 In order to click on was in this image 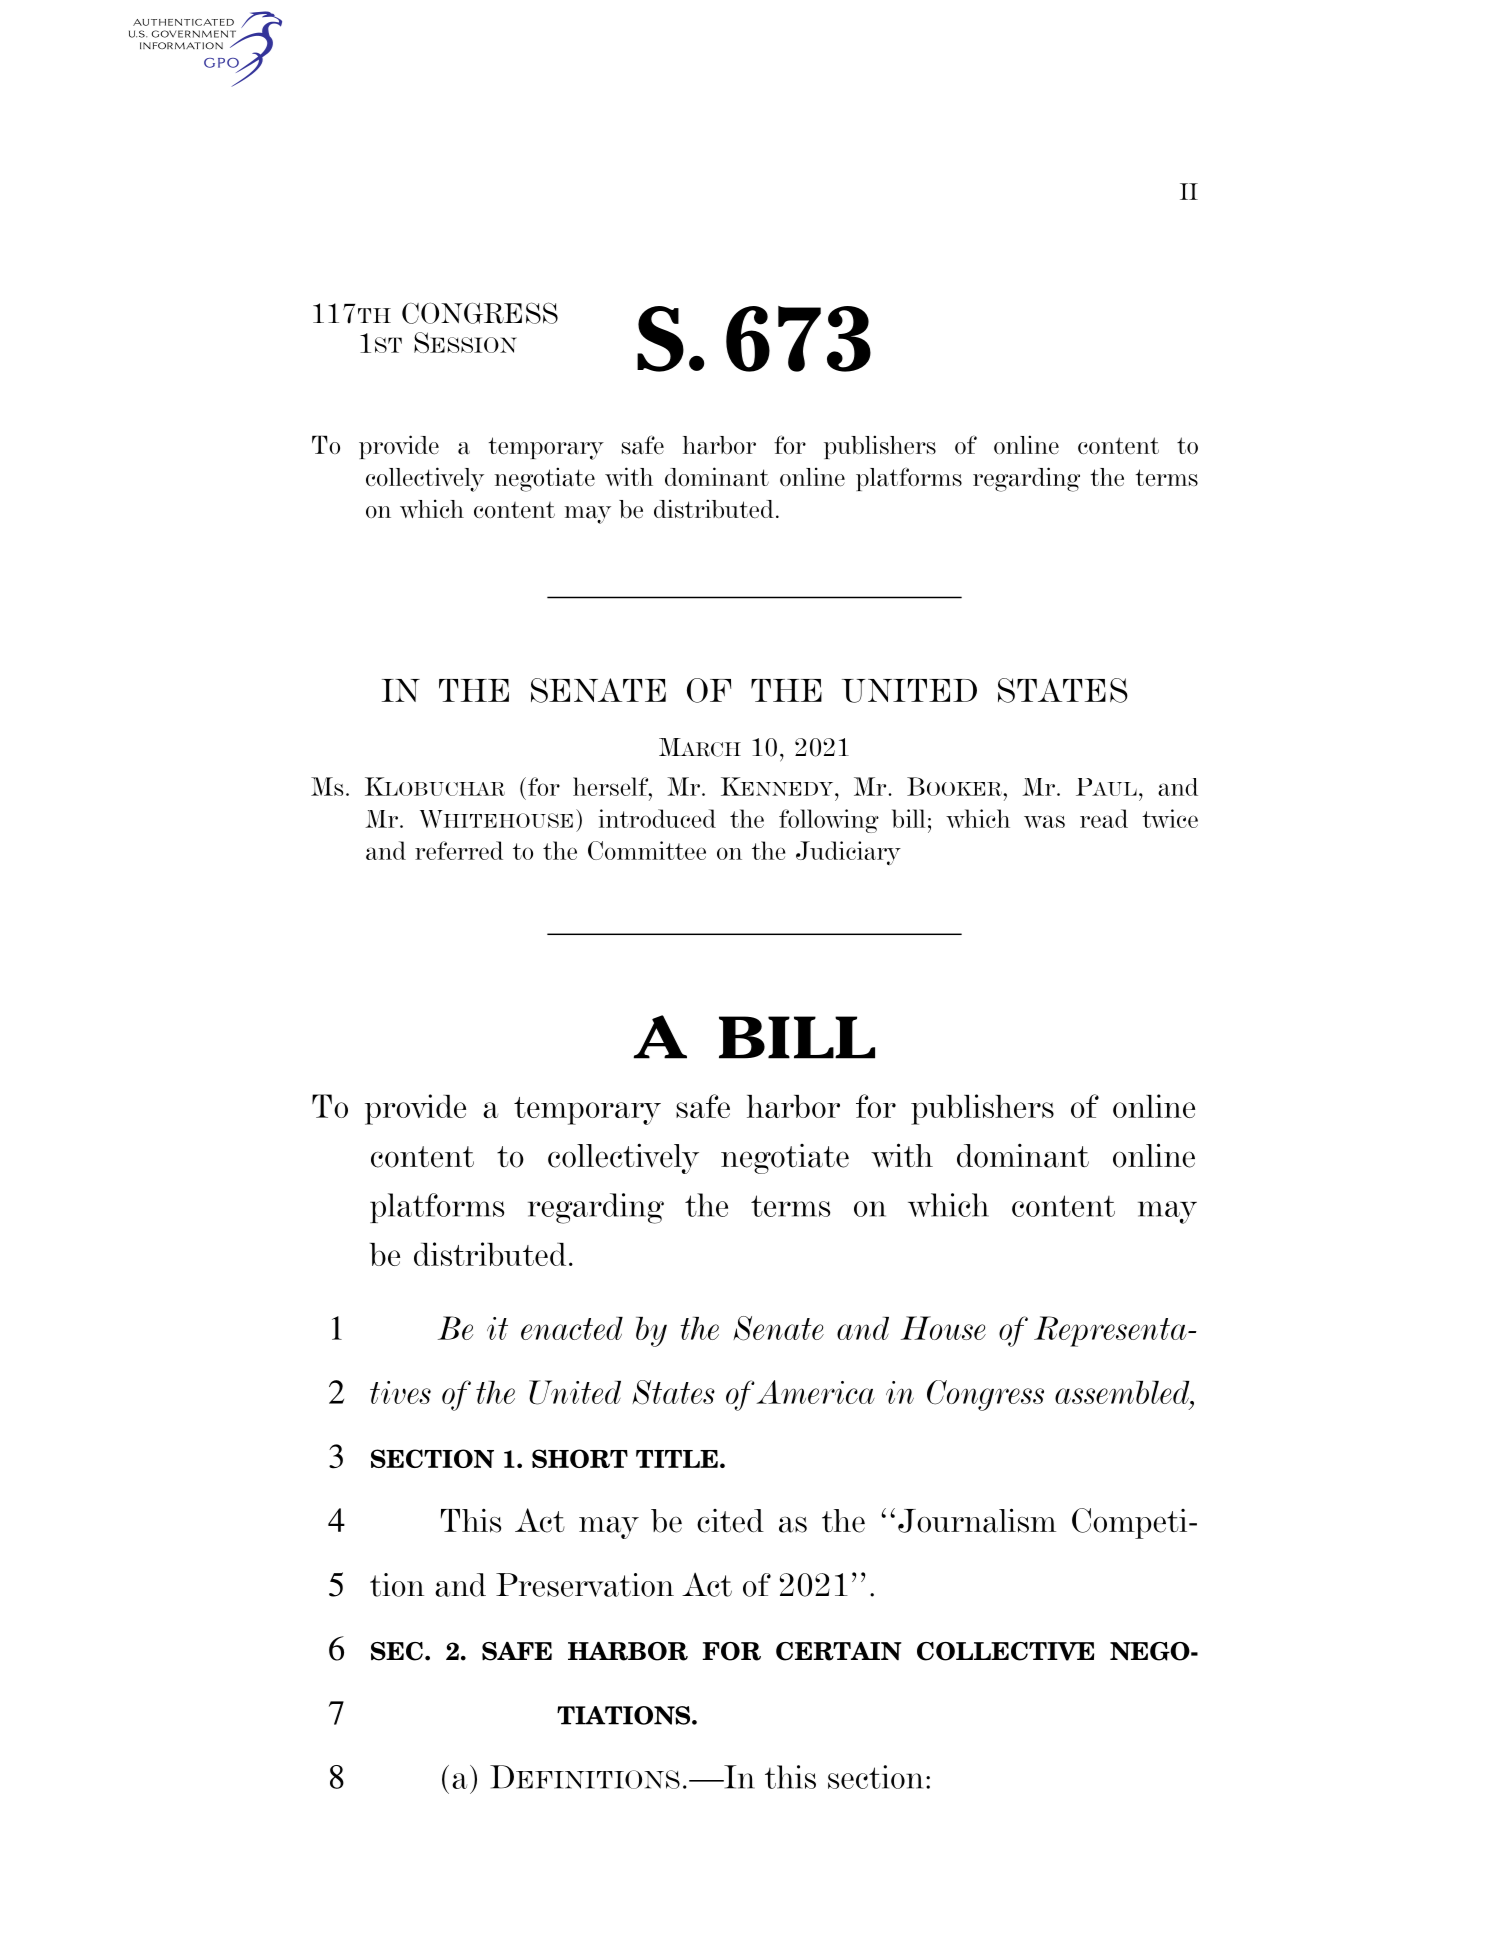, I will do `click(1044, 821)`.
